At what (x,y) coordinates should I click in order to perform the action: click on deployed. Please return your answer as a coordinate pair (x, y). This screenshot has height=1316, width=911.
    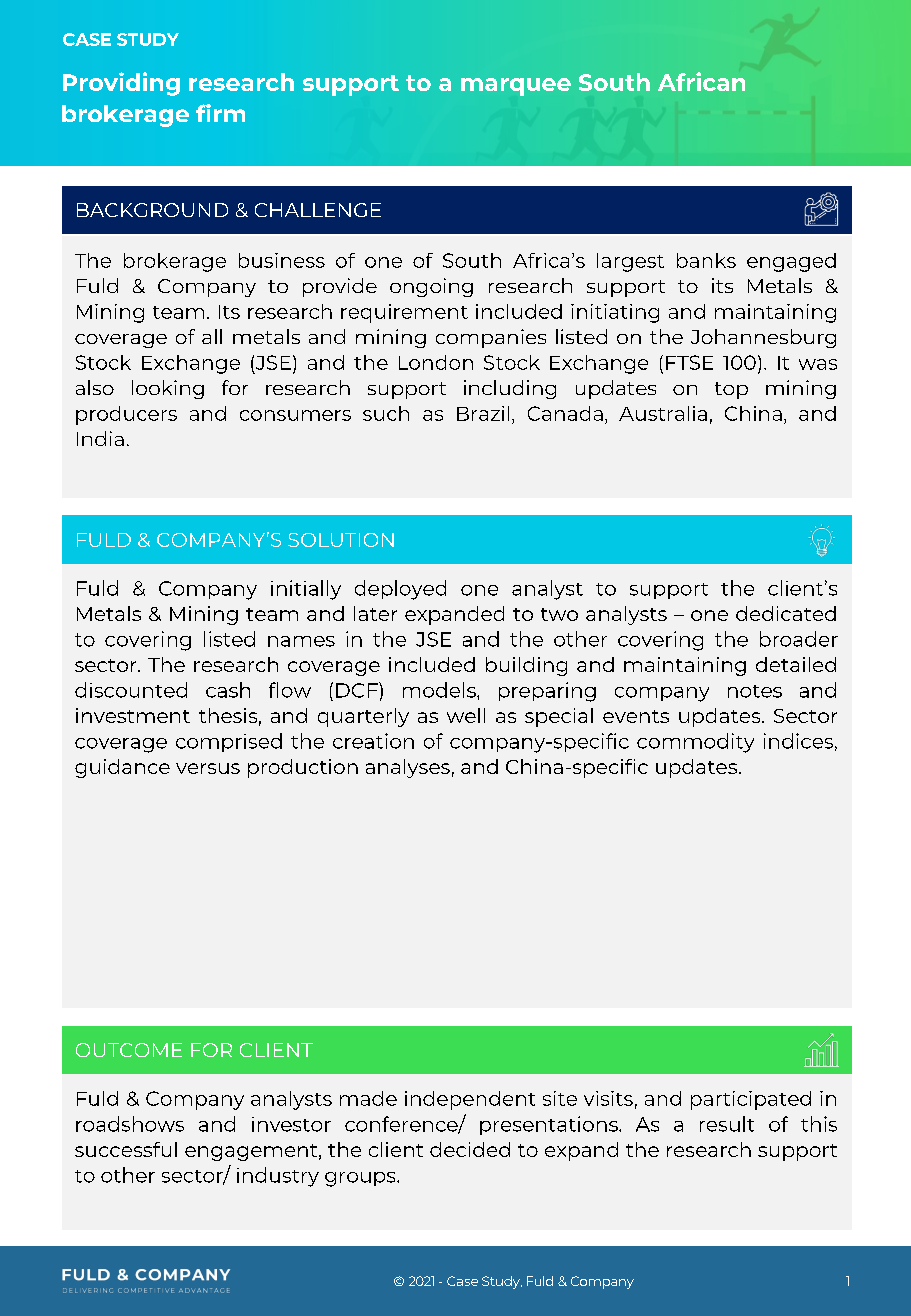
    Looking at the image, I should click on (400, 590).
